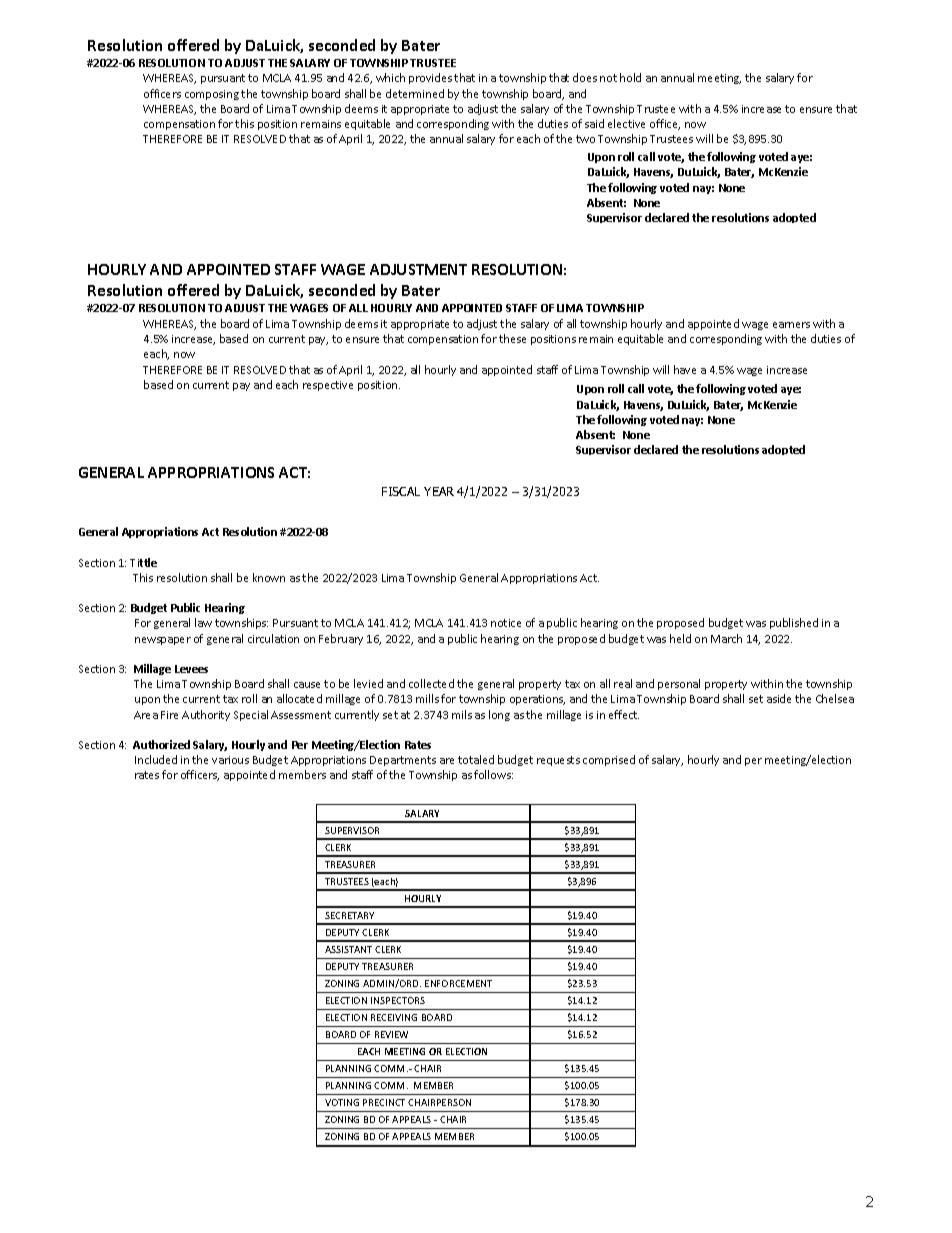 The image size is (952, 1233). What do you see at coordinates (791, 325) in the screenshot?
I see `earners` at bounding box center [791, 325].
